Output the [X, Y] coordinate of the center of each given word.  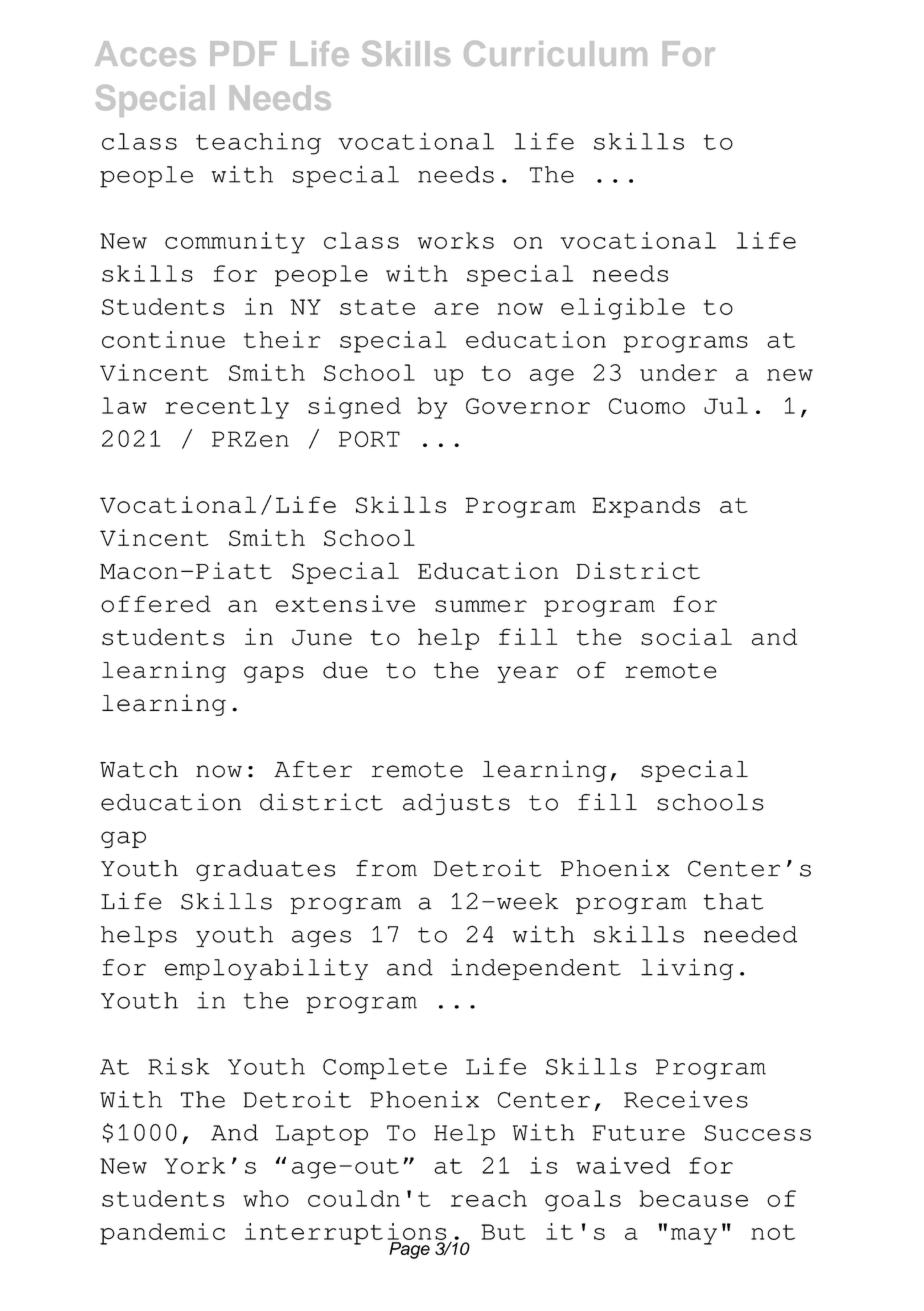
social [686, 637]
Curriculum [555, 53]
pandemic [162, 1234]
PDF [243, 53]
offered [156, 604]
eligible [623, 309]
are [456, 309]
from [386, 868]
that [733, 901]
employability [266, 969]
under [678, 372]
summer [481, 606]
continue [163, 339]
